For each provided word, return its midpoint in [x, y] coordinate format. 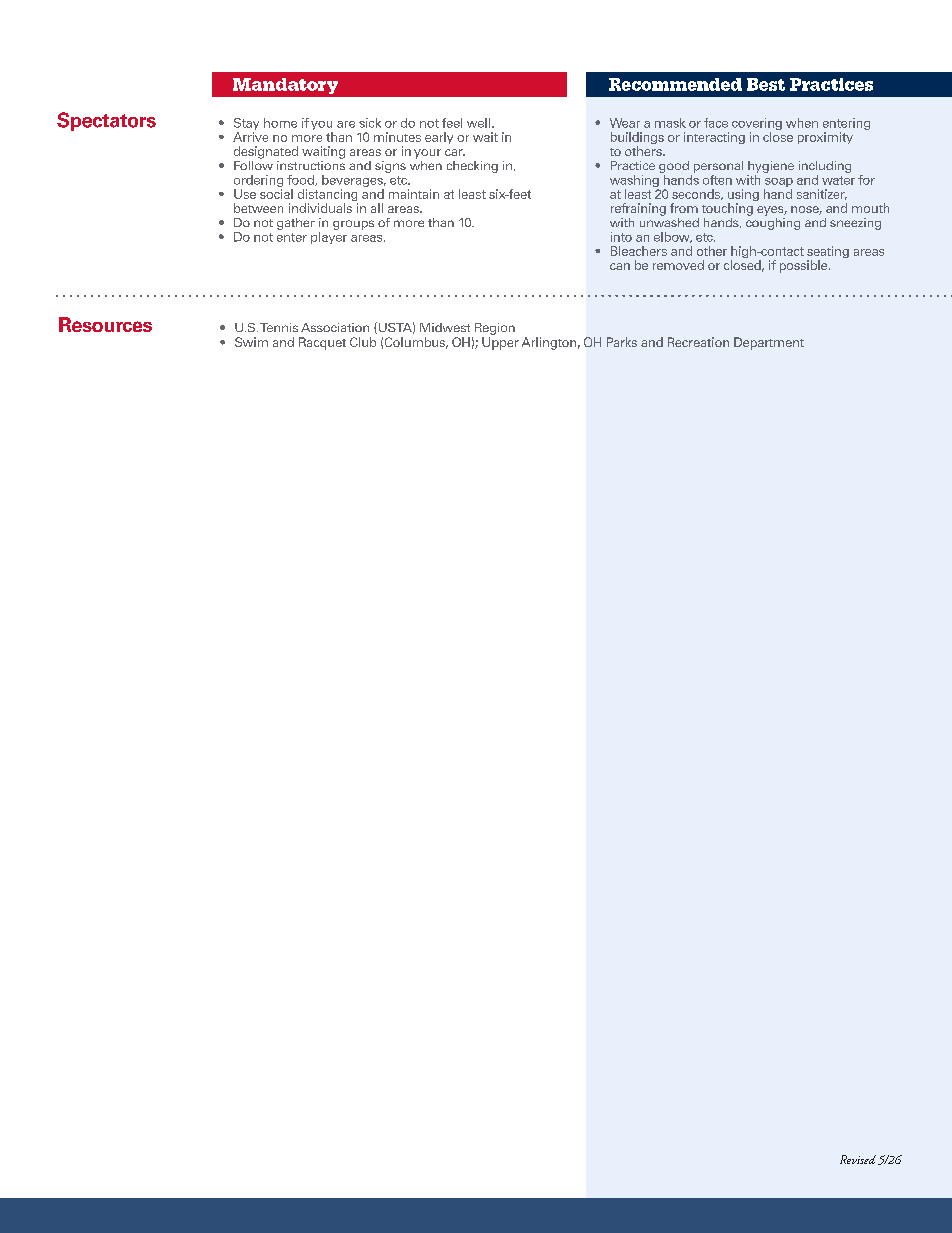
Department [769, 343]
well [480, 123]
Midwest [445, 327]
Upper [500, 343]
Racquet [322, 343]
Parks [622, 342]
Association [335, 327]
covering [757, 125]
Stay [246, 124]
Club [363, 342]
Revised [858, 1159]
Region [495, 329]
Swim [251, 342]
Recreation [698, 342]
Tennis [279, 327]
